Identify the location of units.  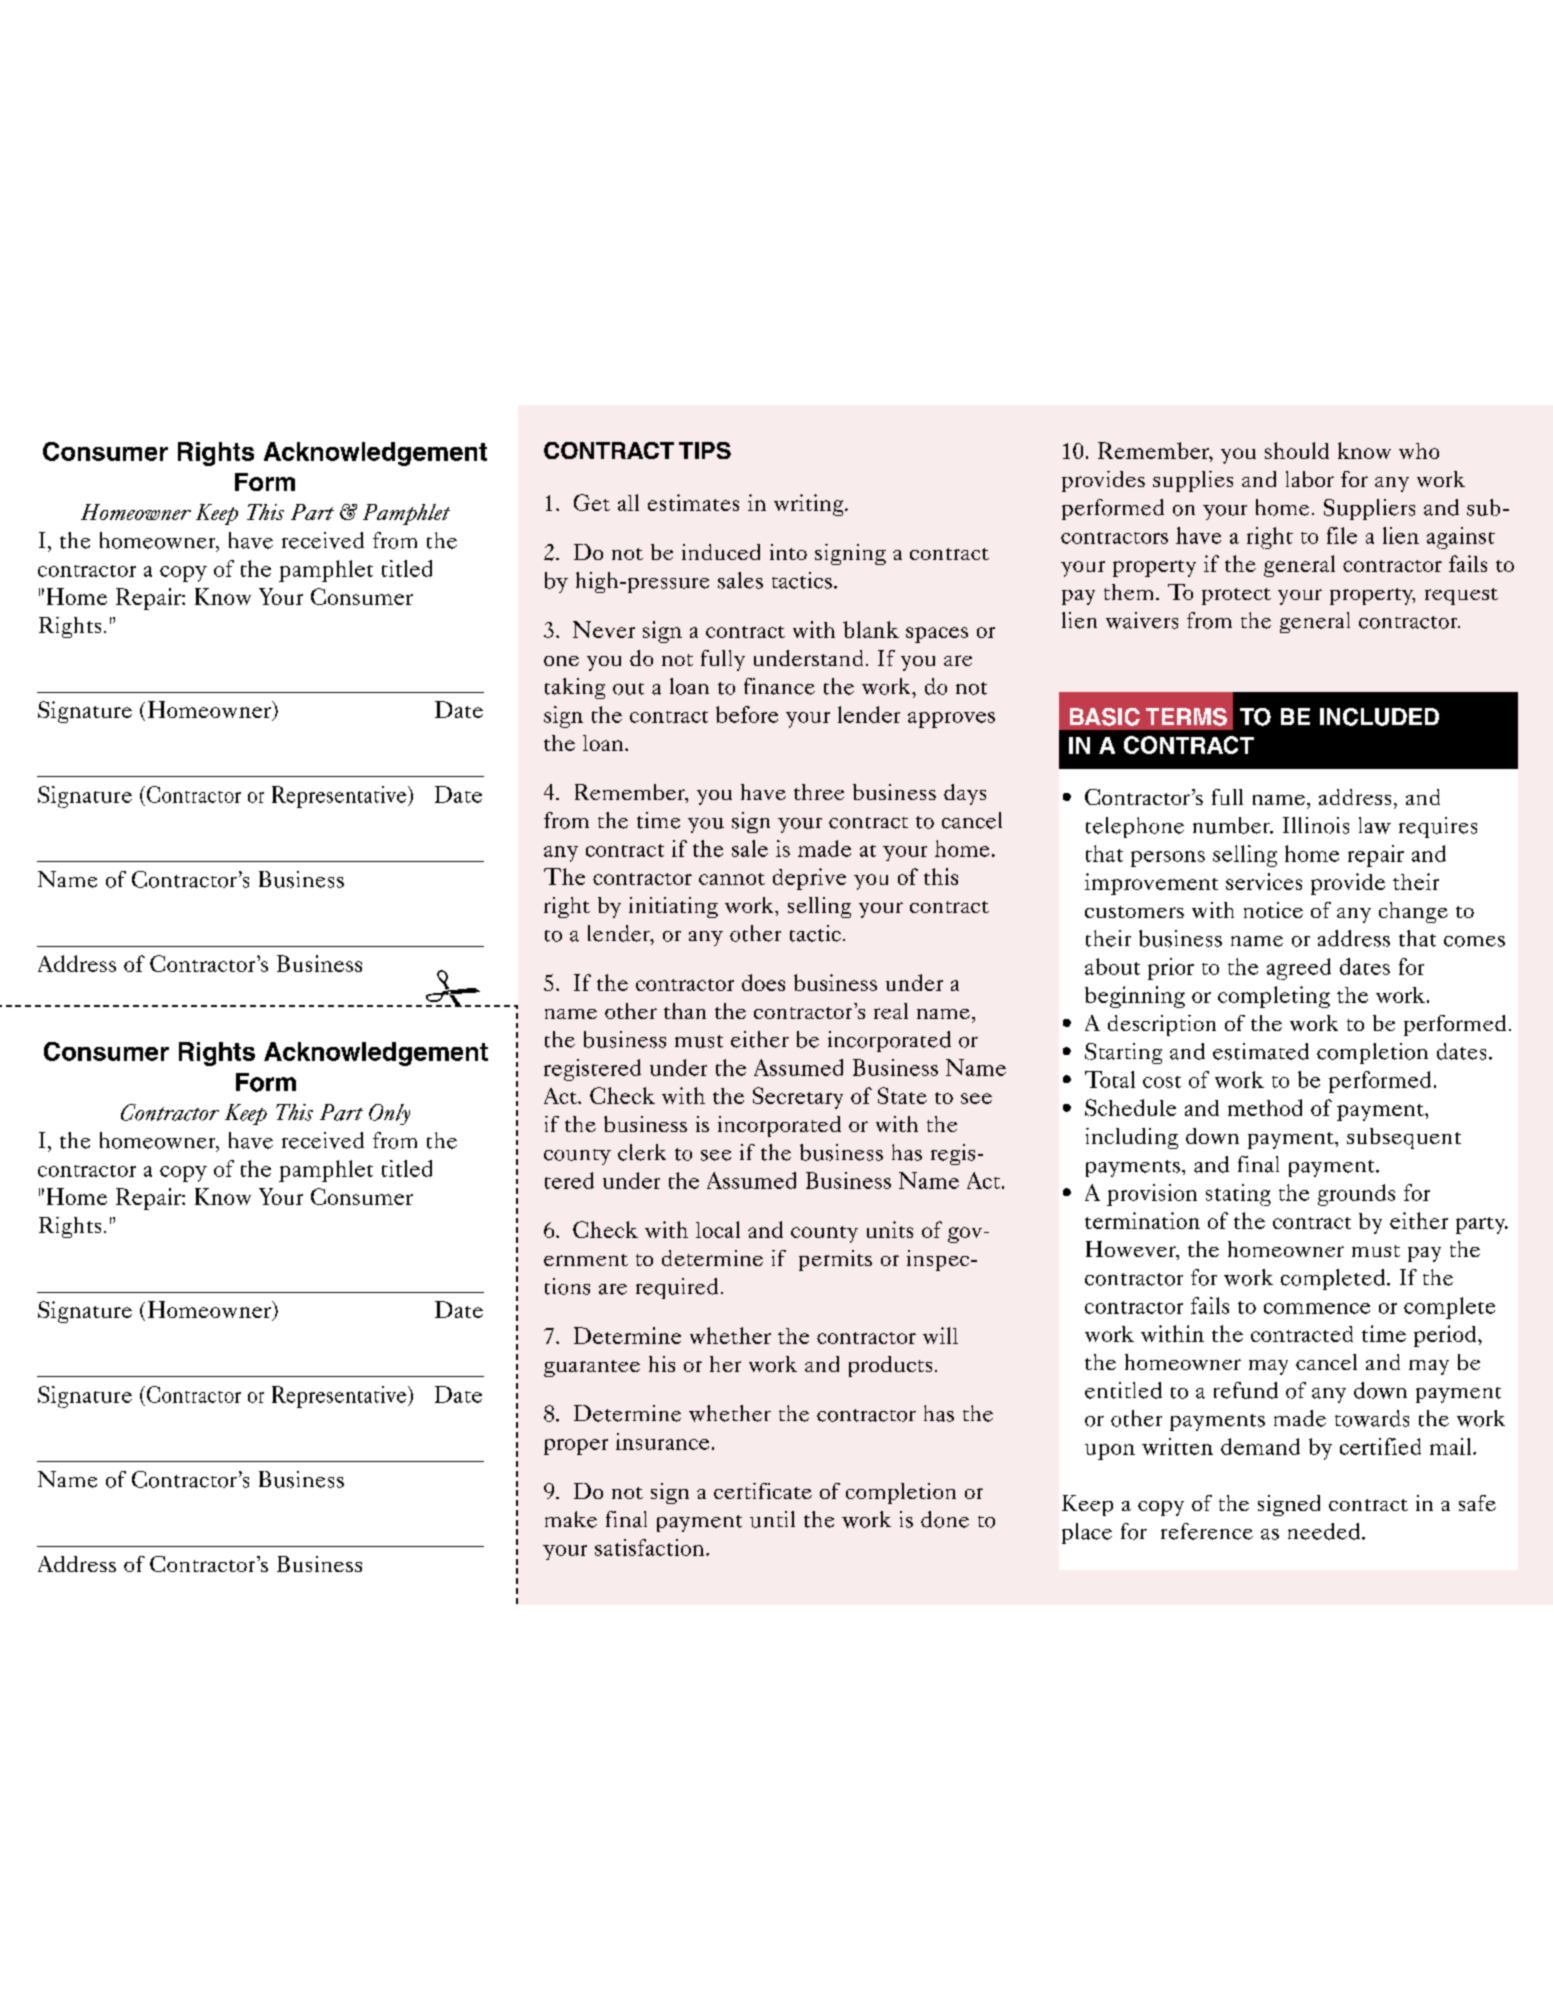
(890, 1229).
